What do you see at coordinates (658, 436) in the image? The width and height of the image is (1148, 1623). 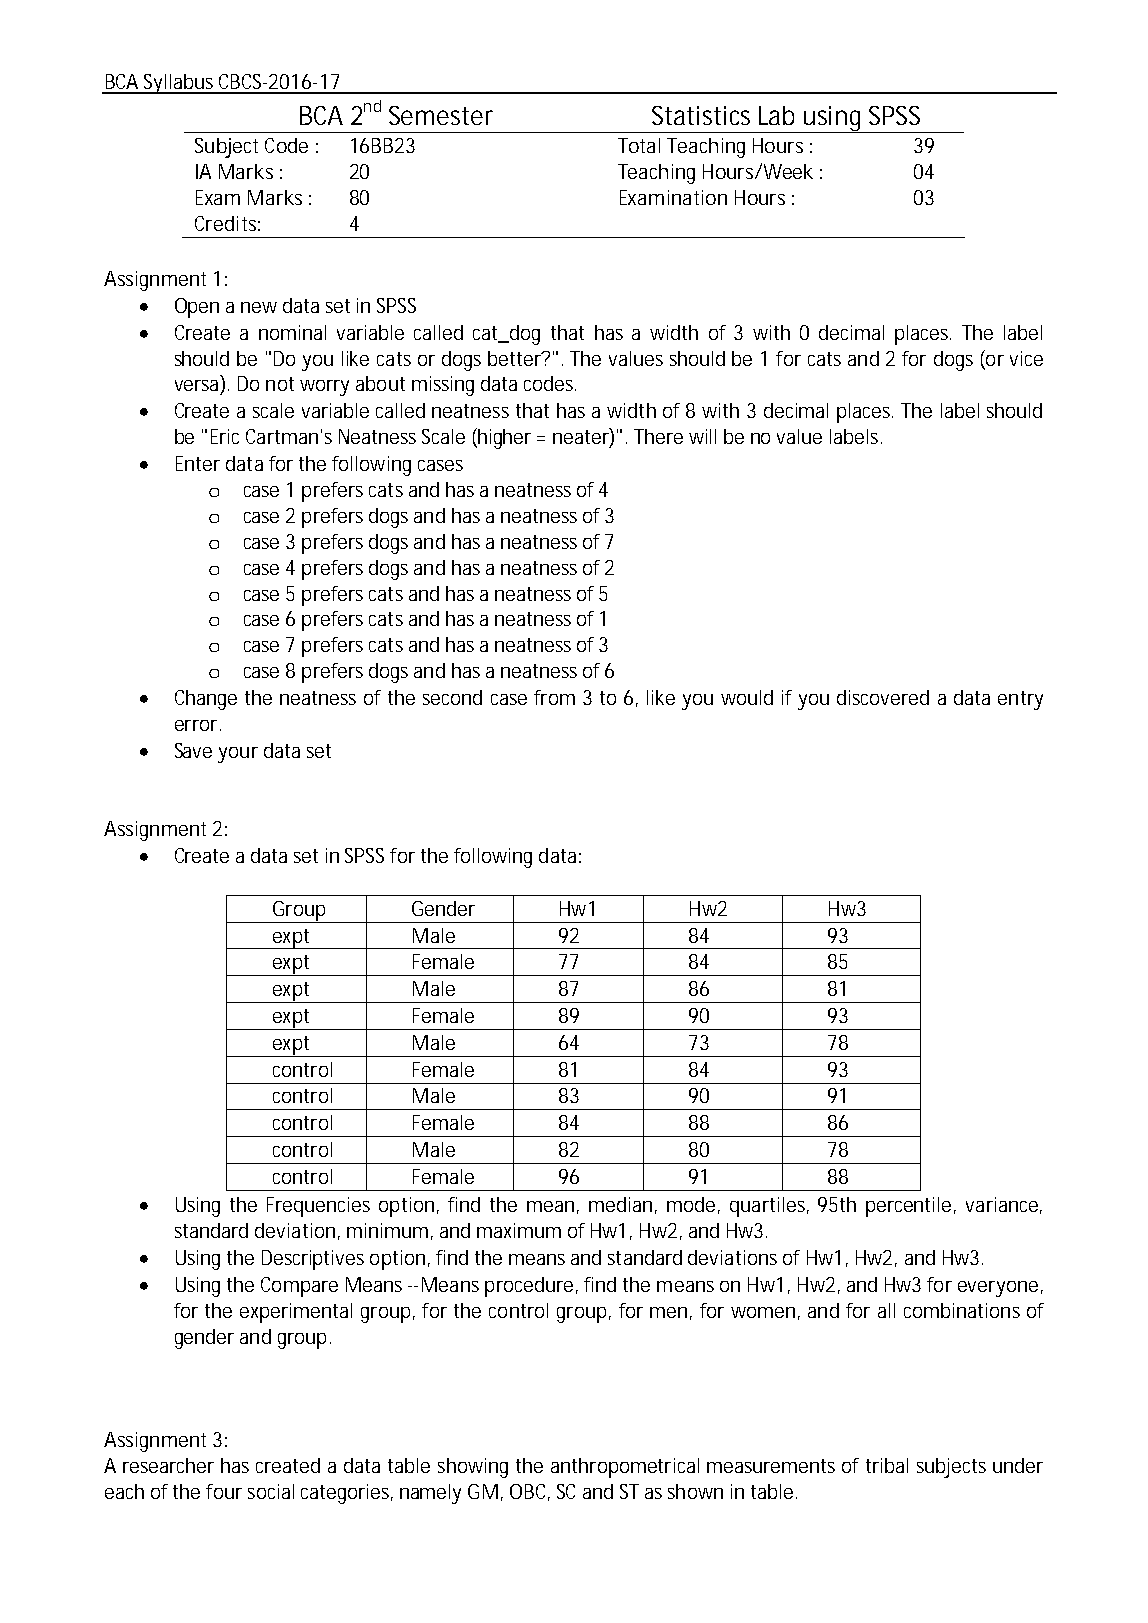 I see `There` at bounding box center [658, 436].
